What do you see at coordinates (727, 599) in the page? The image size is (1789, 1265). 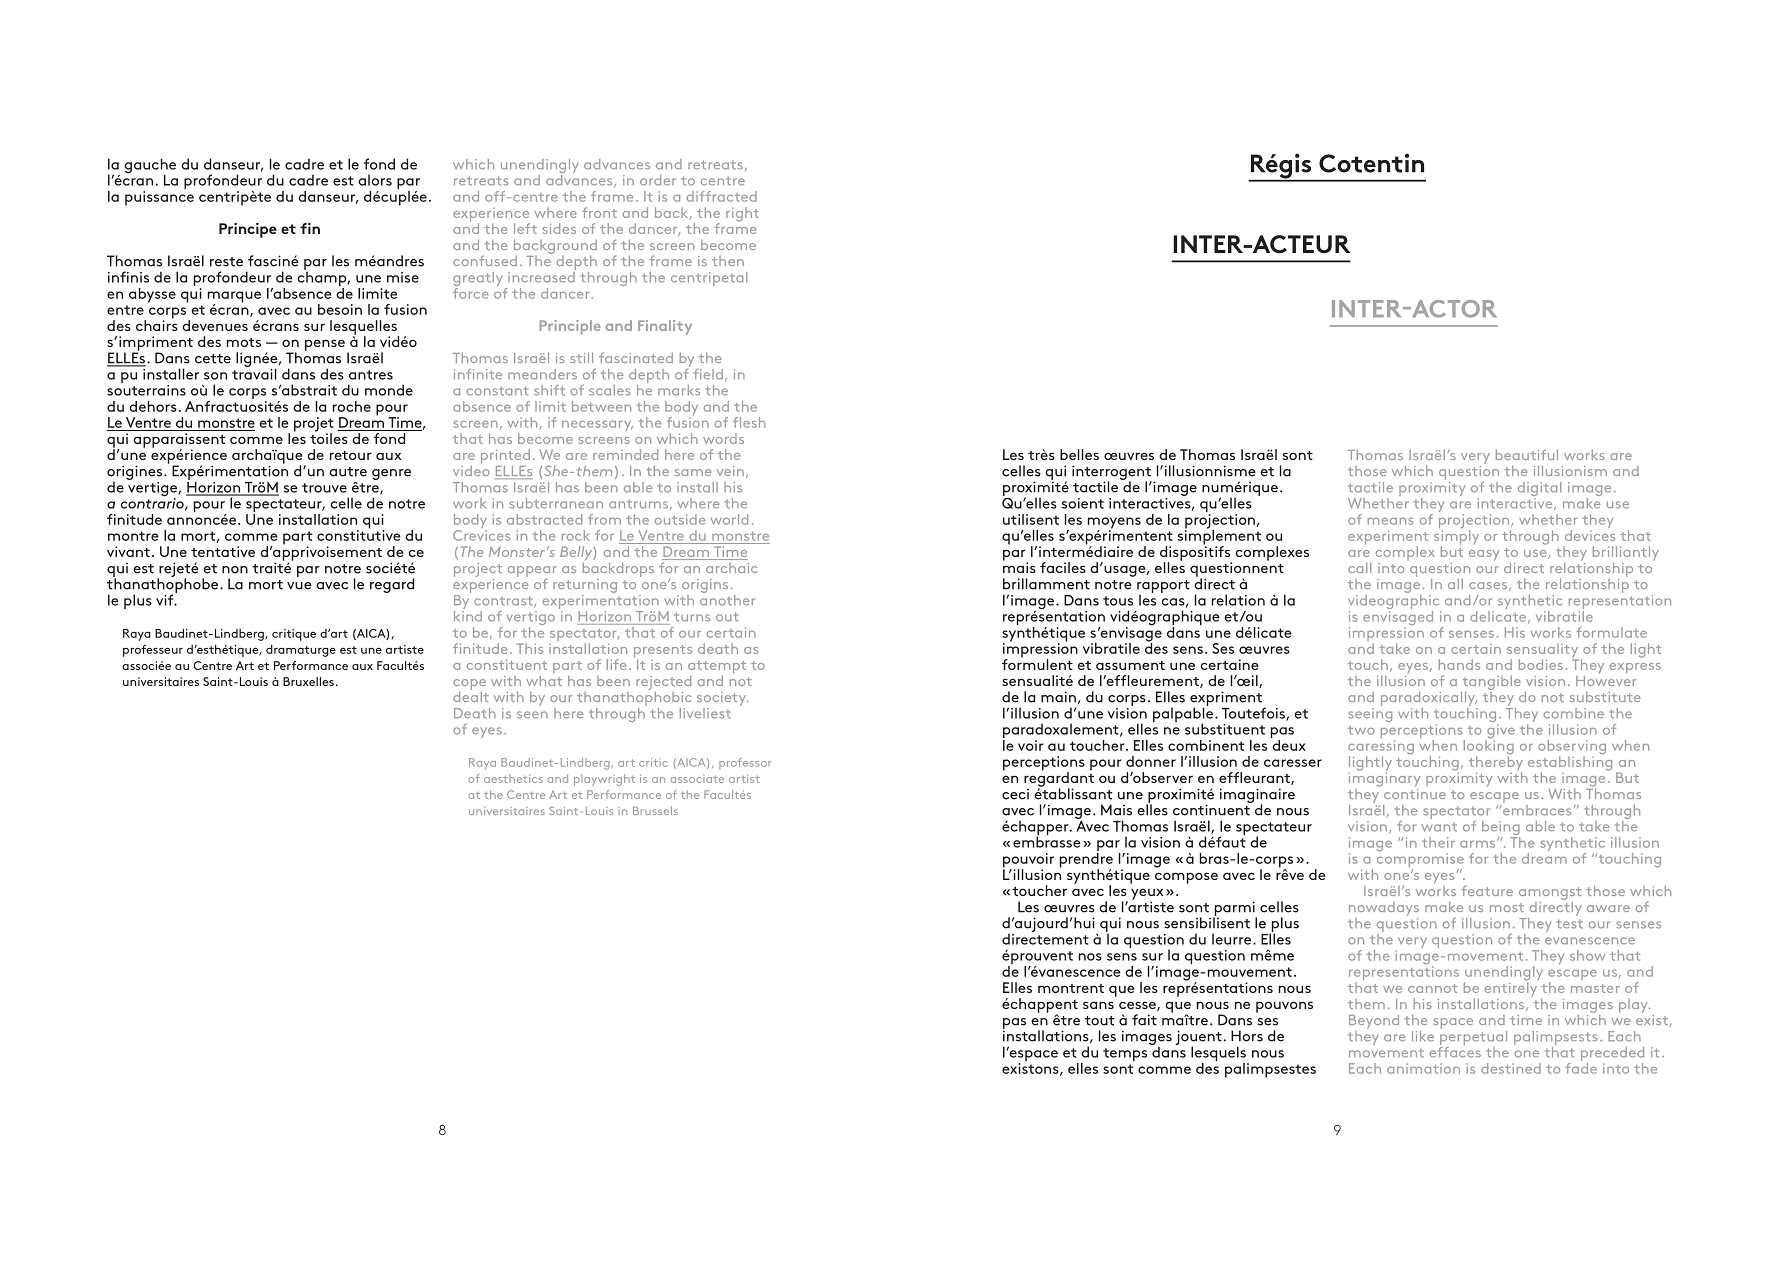 I see `another` at bounding box center [727, 599].
